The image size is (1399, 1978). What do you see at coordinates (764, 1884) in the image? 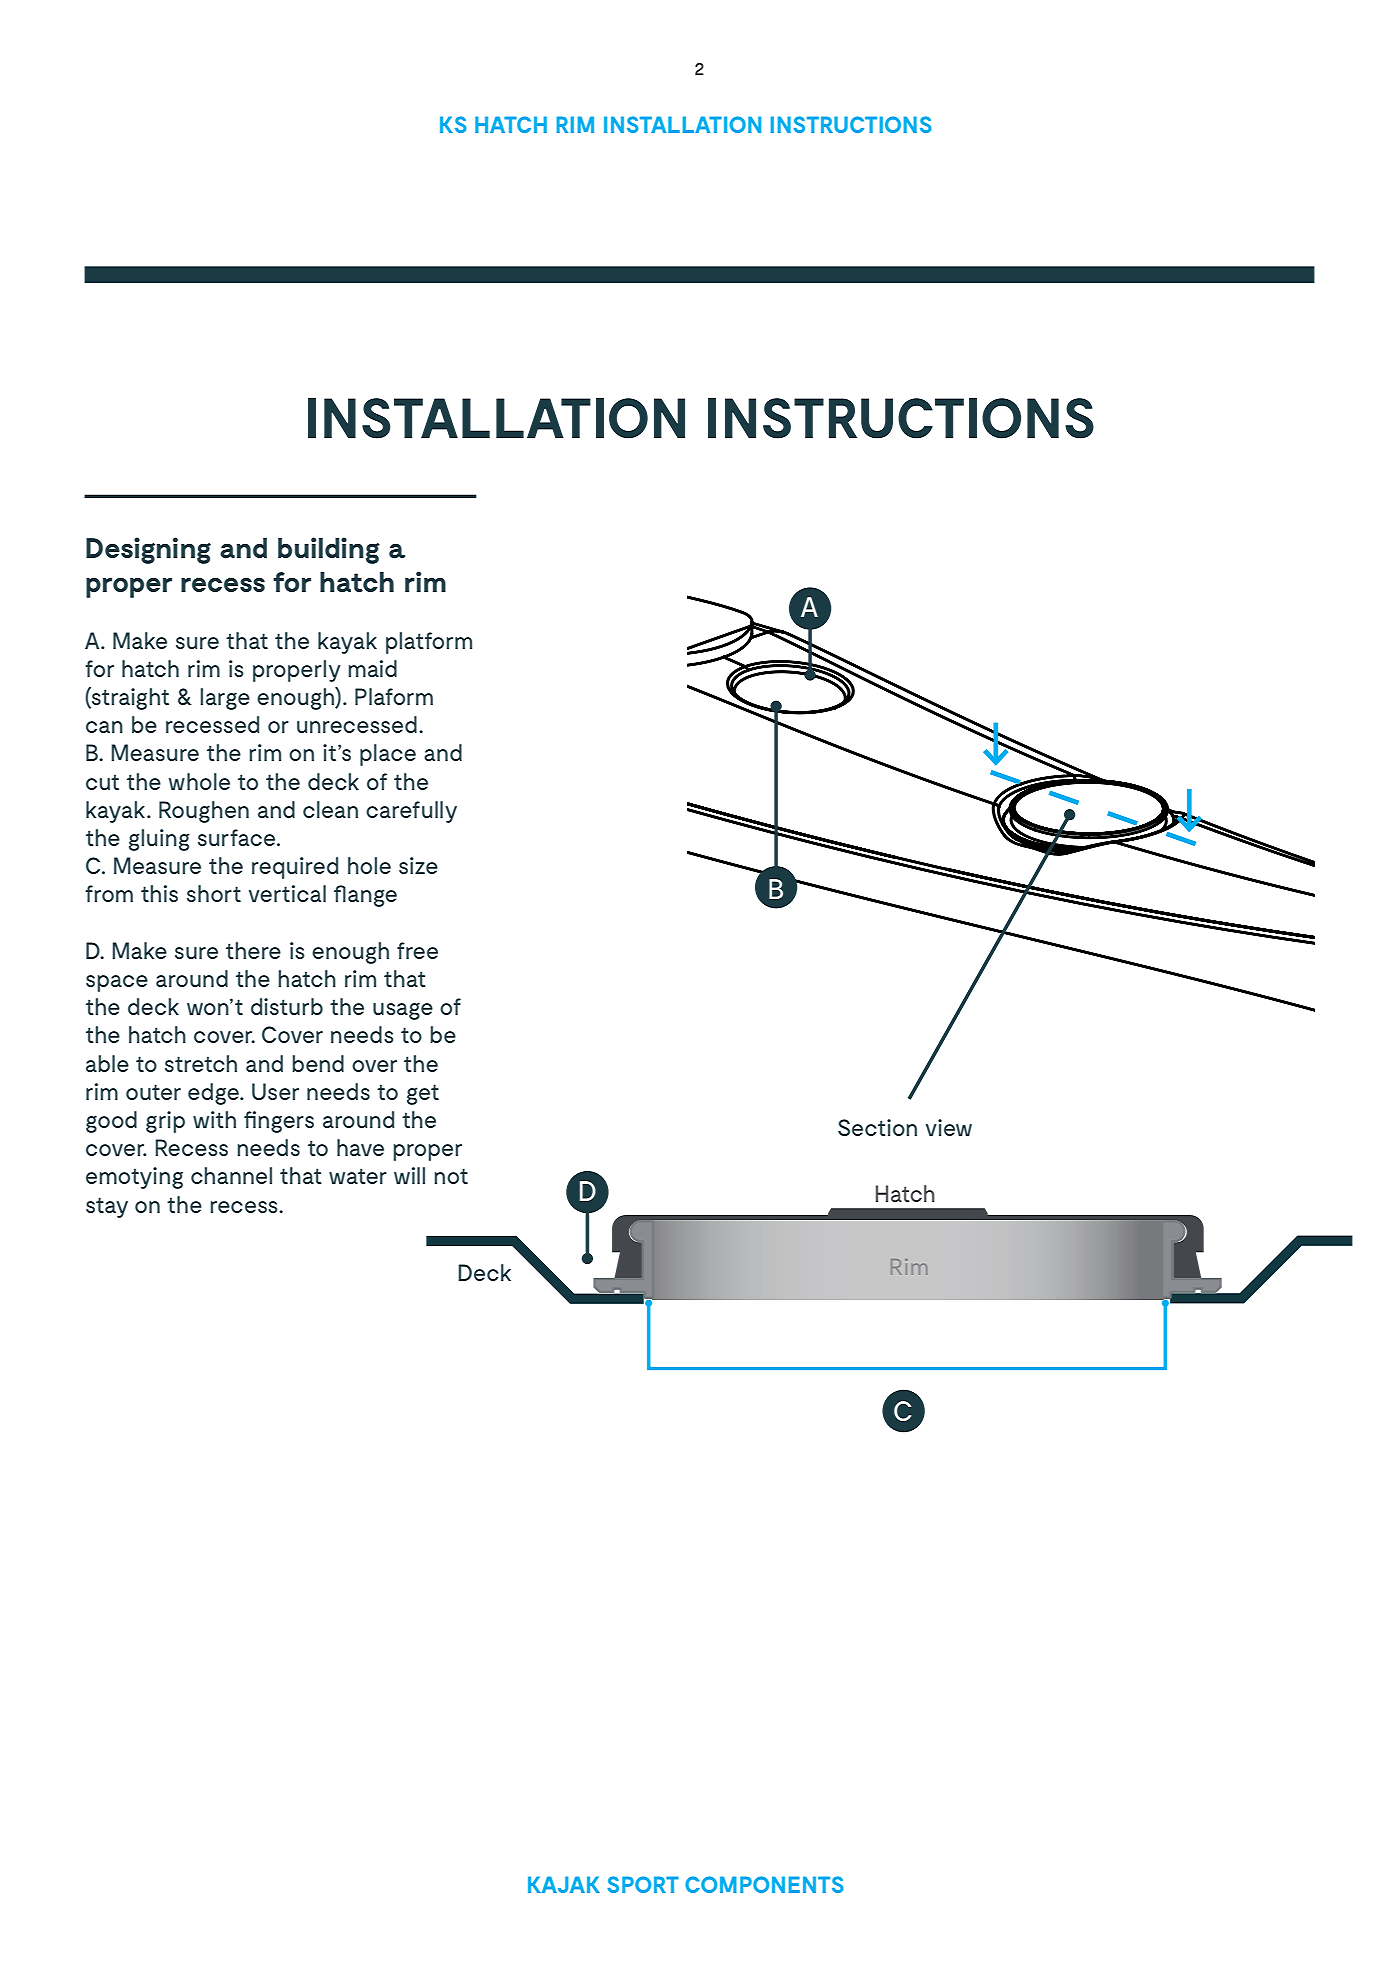
I see `COMPONENTS` at bounding box center [764, 1884].
